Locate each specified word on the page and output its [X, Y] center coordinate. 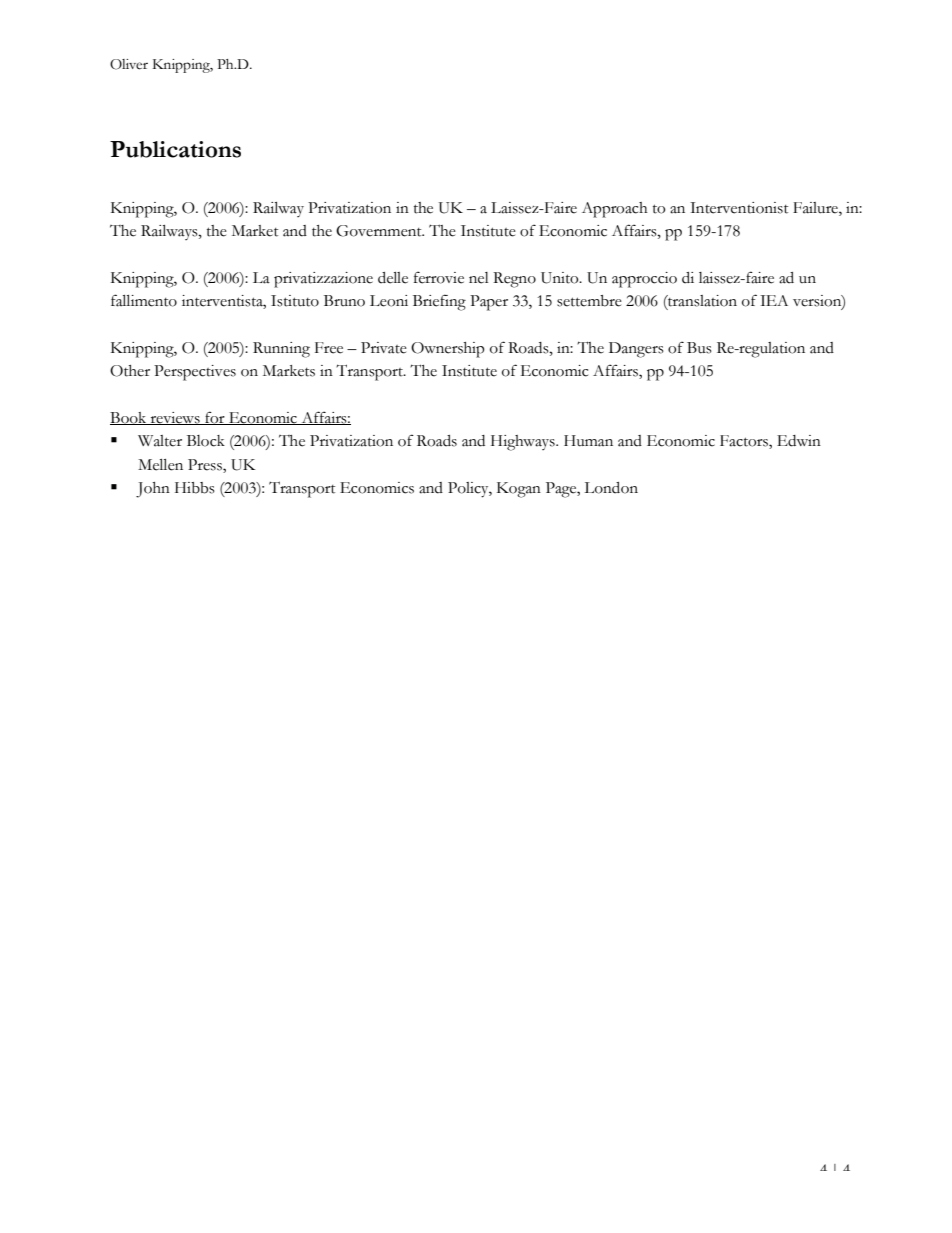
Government [380, 231]
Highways [524, 443]
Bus [699, 348]
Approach [615, 210]
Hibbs [195, 488]
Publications [175, 149]
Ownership [448, 350]
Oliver [129, 64]
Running [281, 350]
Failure [816, 209]
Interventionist [739, 208]
